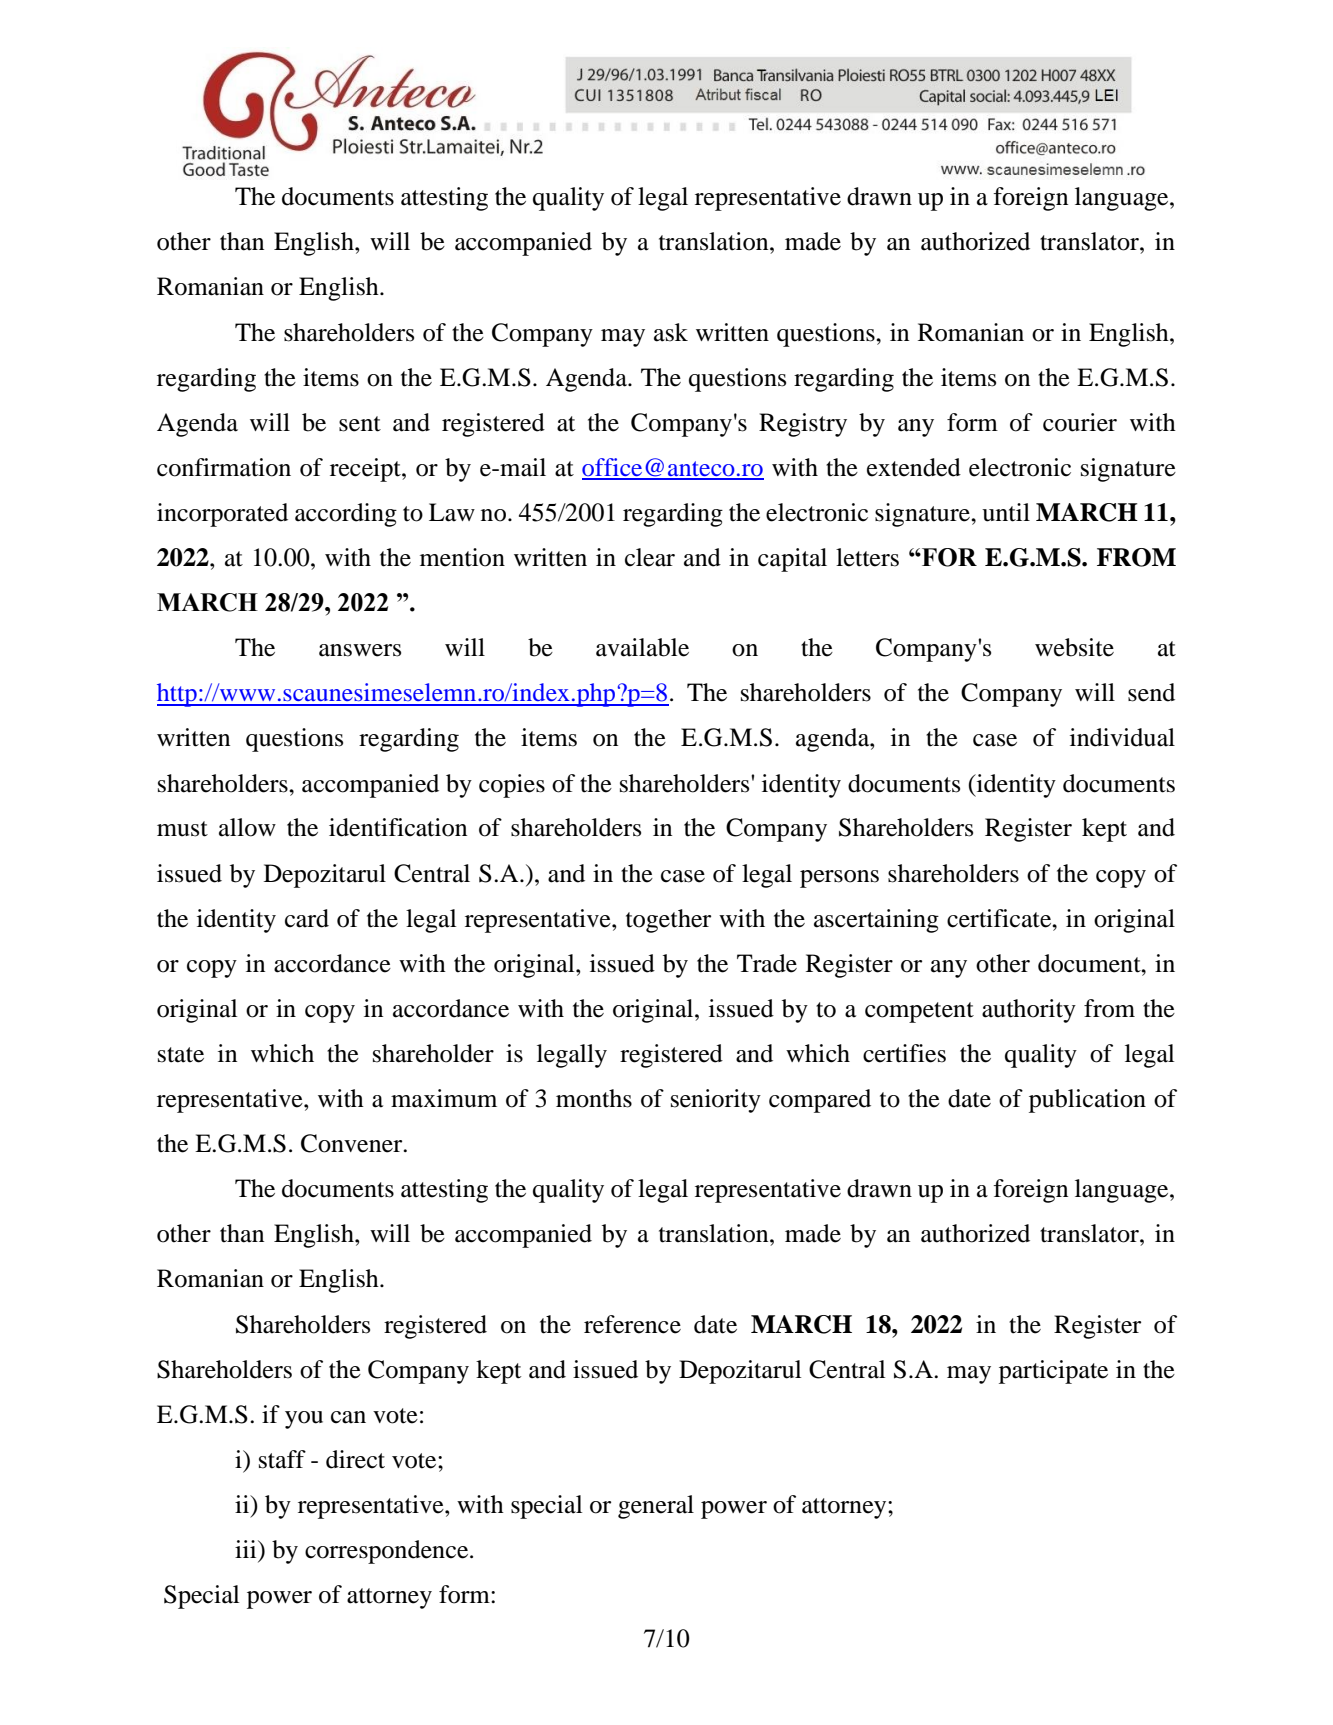 This screenshot has width=1333, height=1725. What do you see at coordinates (632, 1324) in the screenshot?
I see `reference` at bounding box center [632, 1324].
